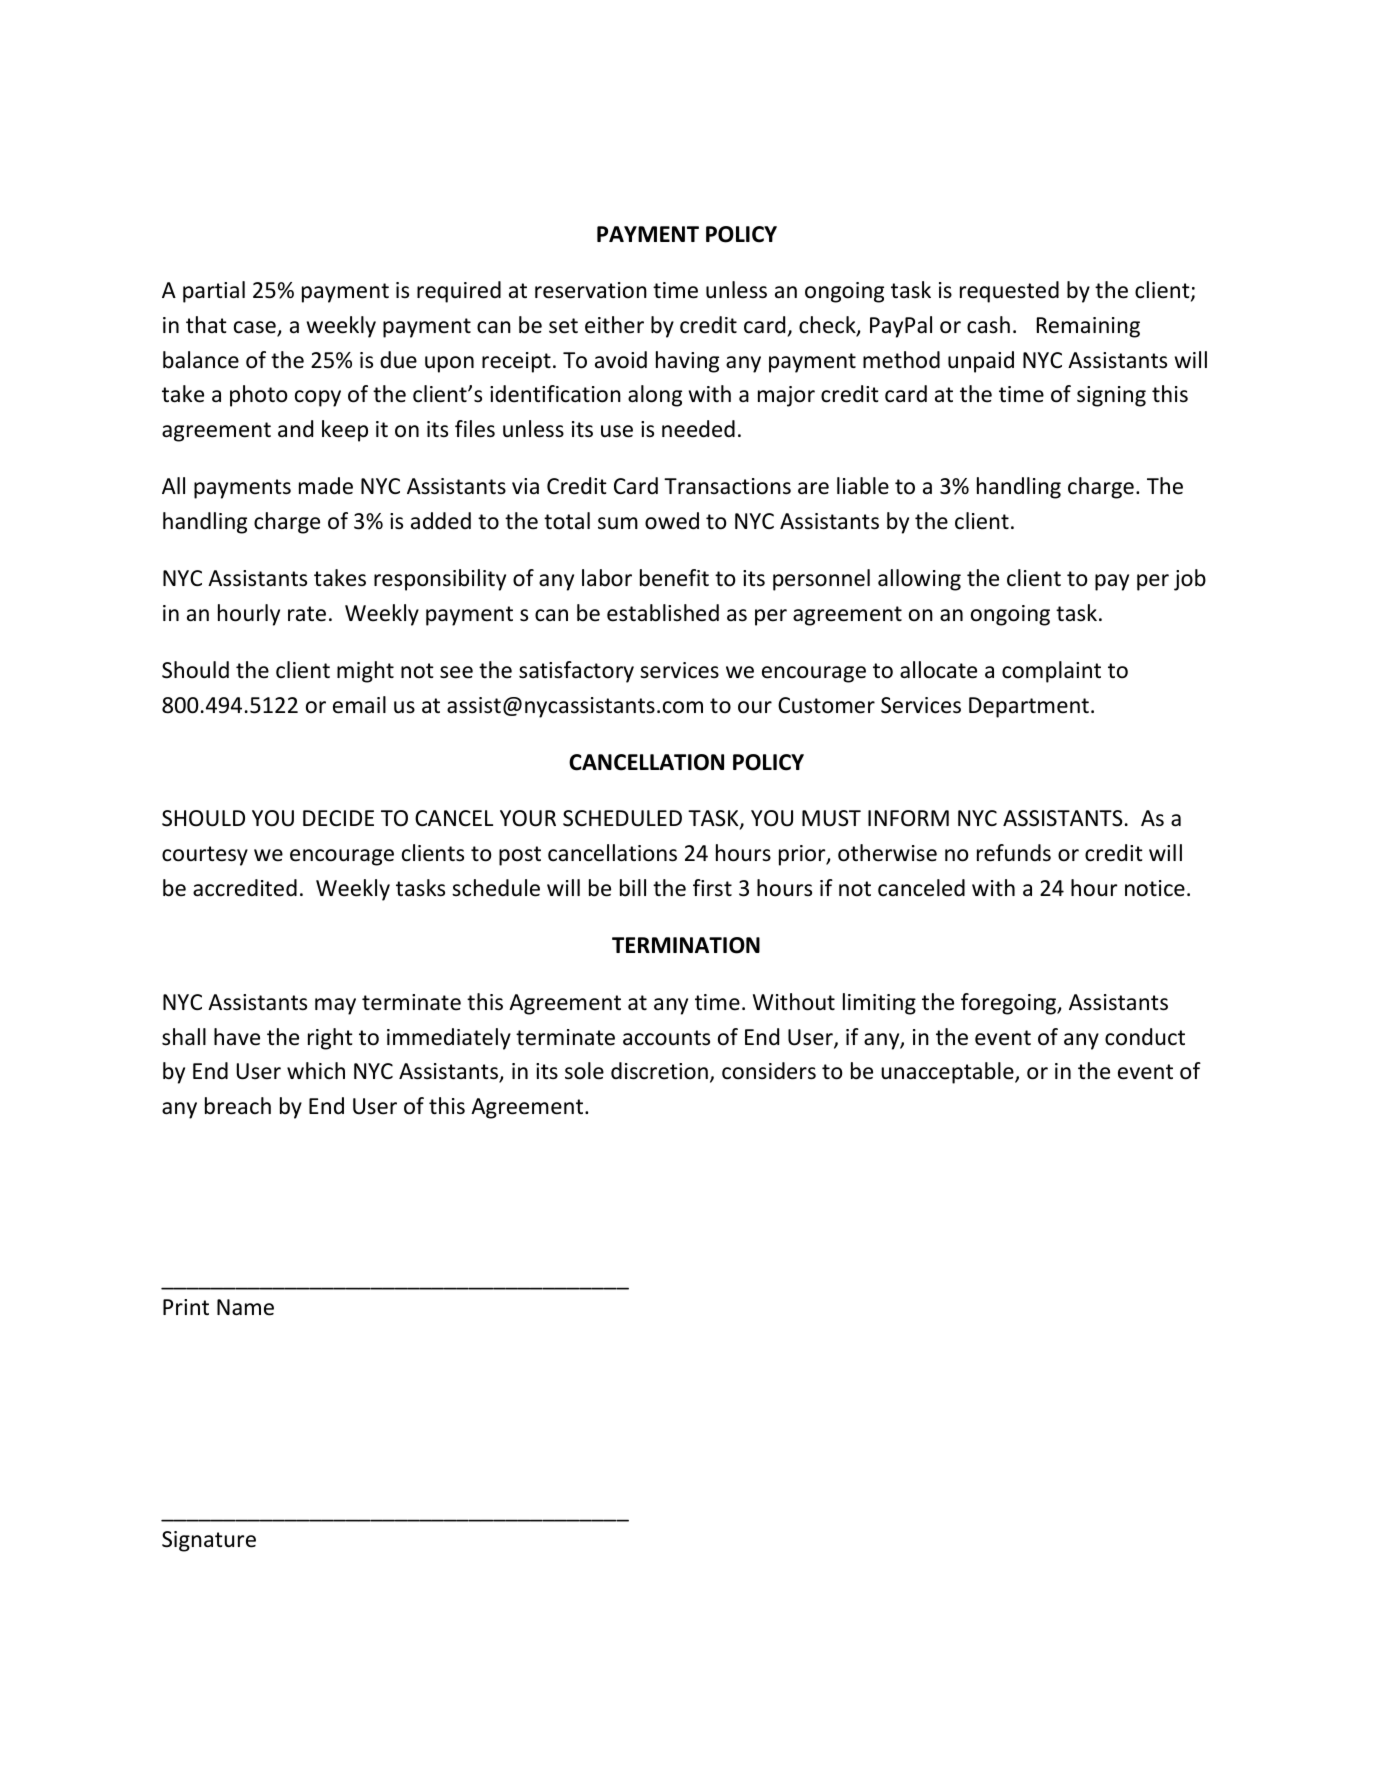  Describe the element at coordinates (209, 1541) in the image. I see `Signature` at that location.
